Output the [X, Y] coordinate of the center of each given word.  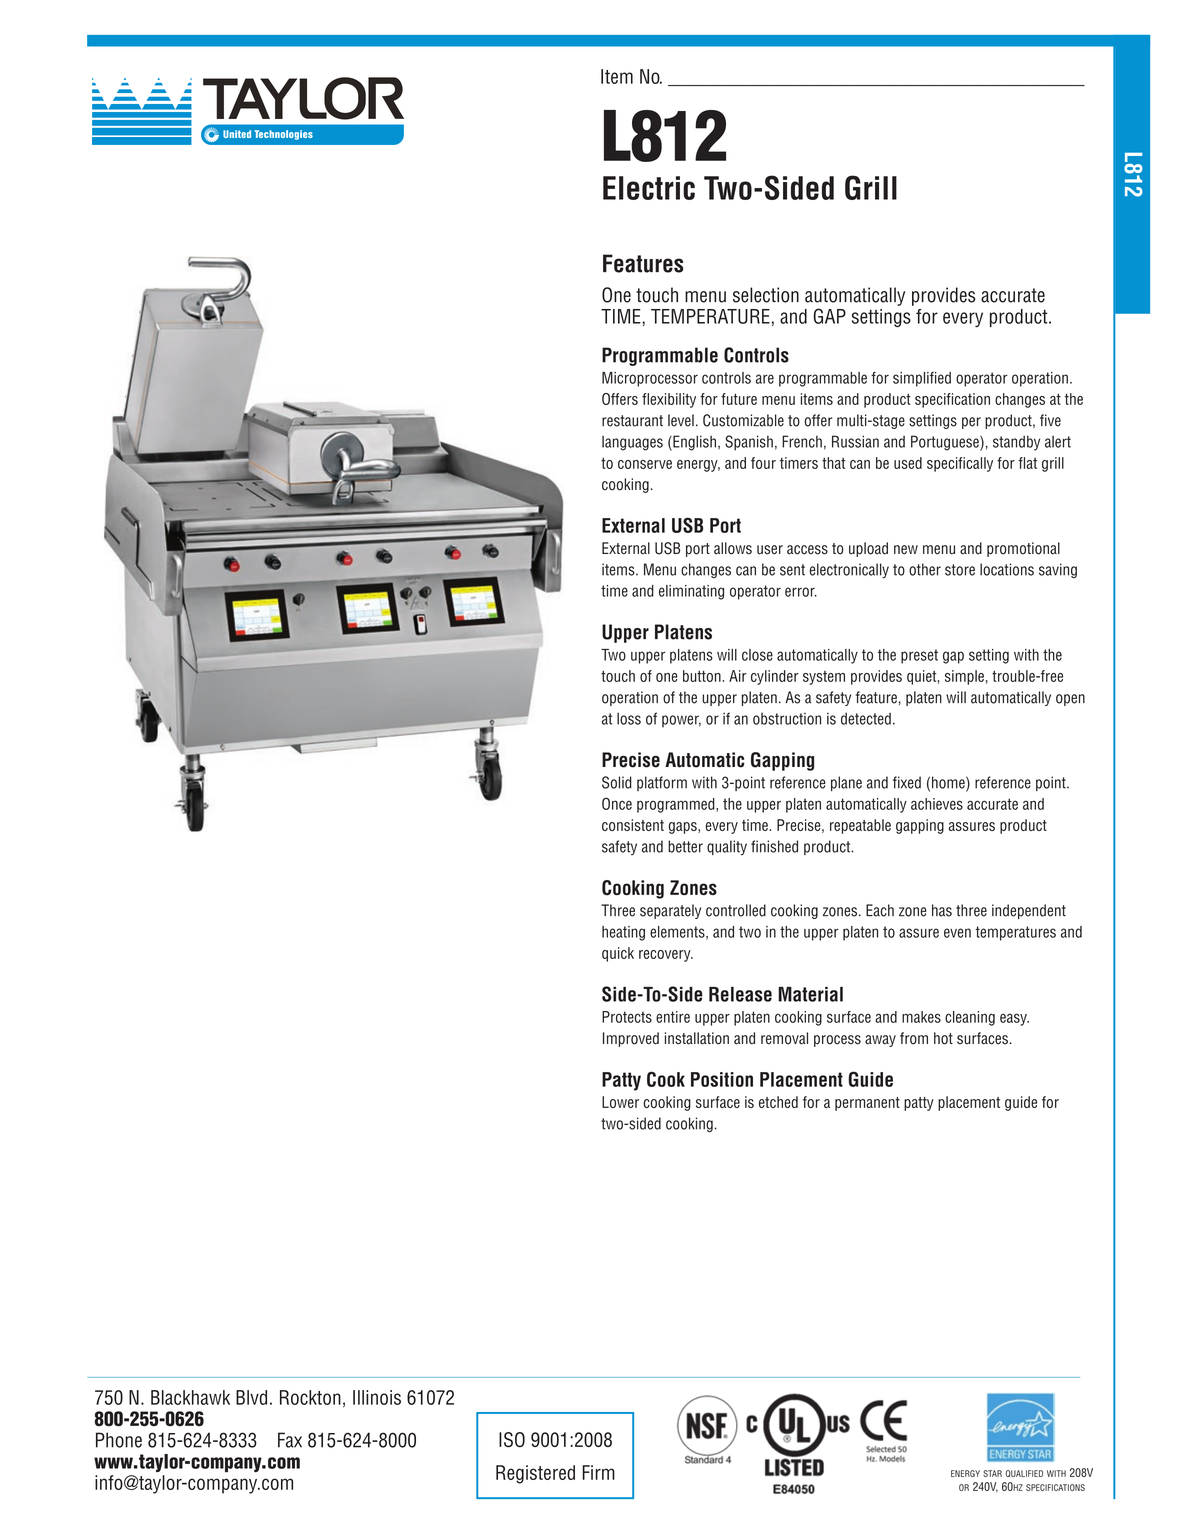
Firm [598, 1472]
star [992, 1473]
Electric [649, 188]
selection [766, 295]
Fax [290, 1440]
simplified [922, 379]
